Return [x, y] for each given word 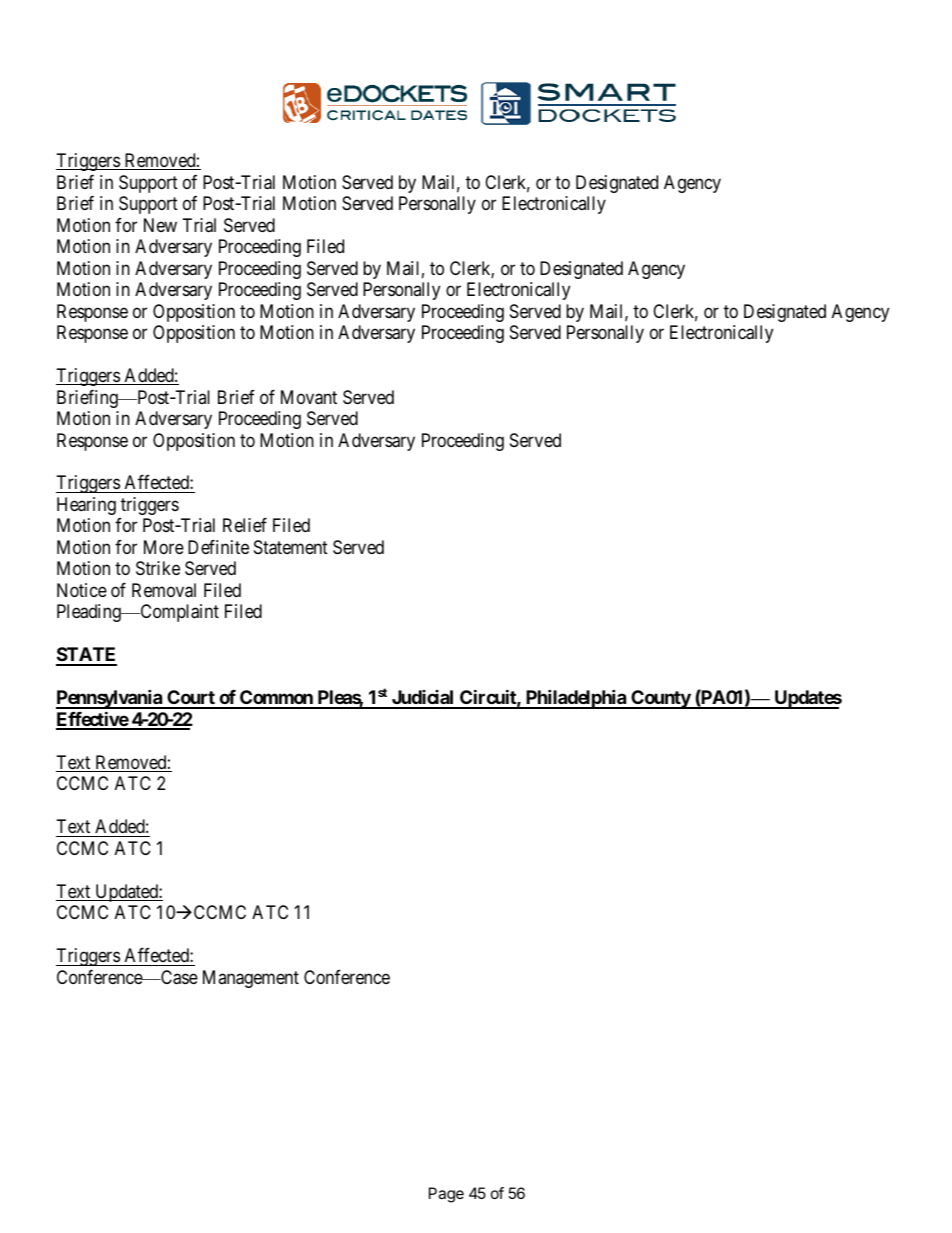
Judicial [422, 699]
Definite [218, 547]
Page [446, 1195]
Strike [158, 568]
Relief [245, 525]
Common [276, 699]
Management [251, 979]
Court [191, 699]
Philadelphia [576, 699]
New [160, 225]
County [660, 699]
